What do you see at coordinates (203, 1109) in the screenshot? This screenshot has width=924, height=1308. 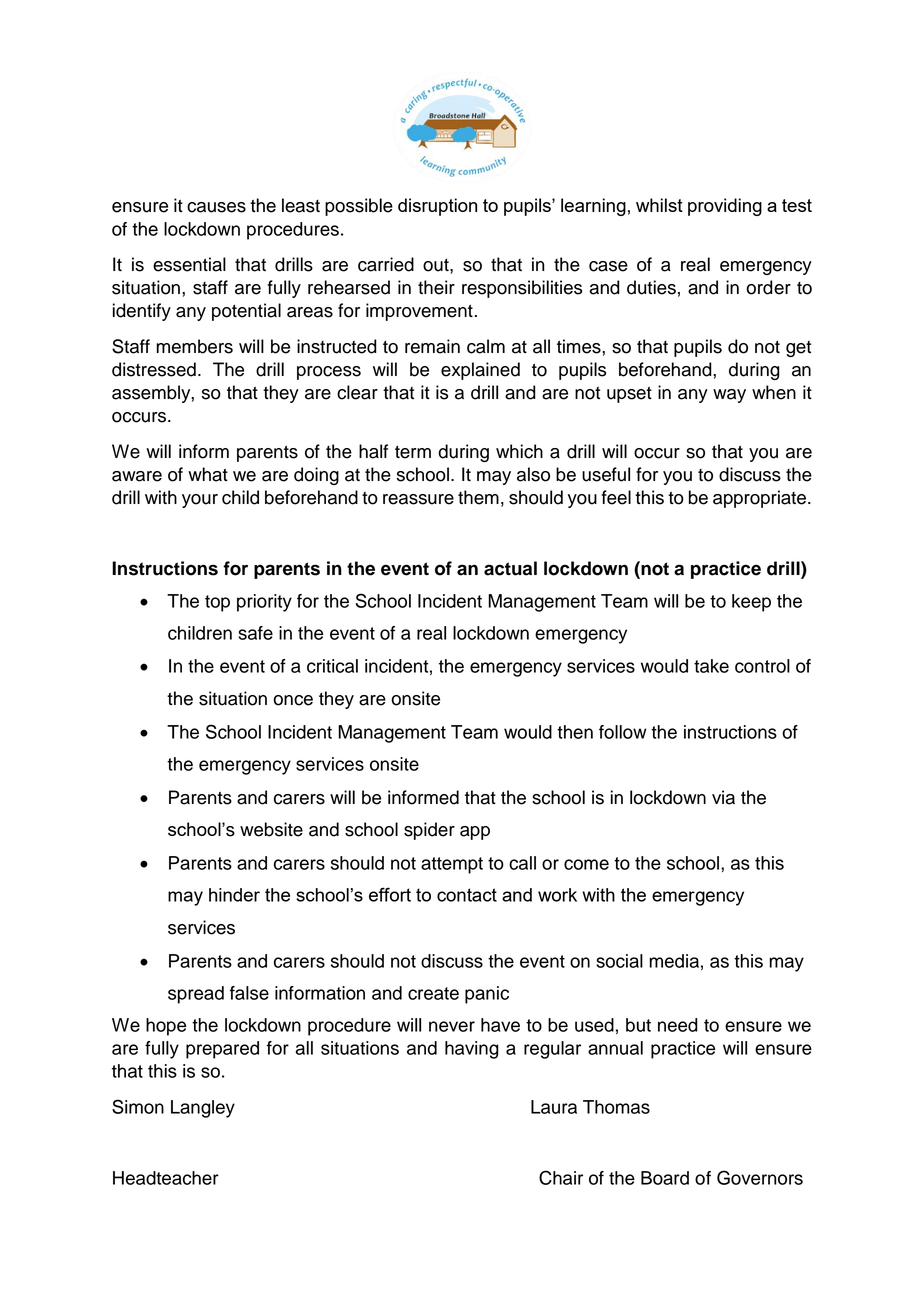 I see `Langley` at bounding box center [203, 1109].
